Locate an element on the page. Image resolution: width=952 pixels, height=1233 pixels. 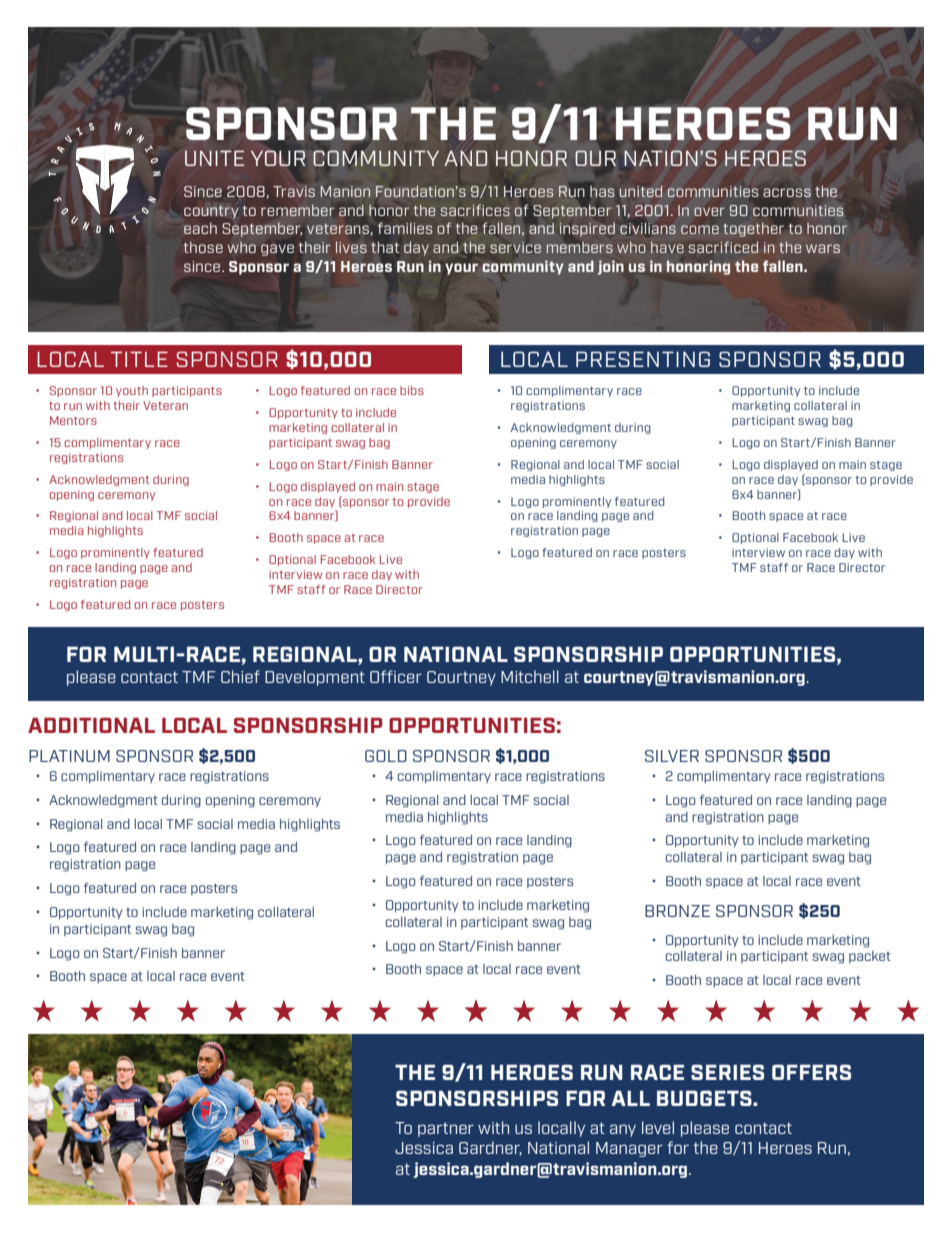
each is located at coordinates (200, 228).
